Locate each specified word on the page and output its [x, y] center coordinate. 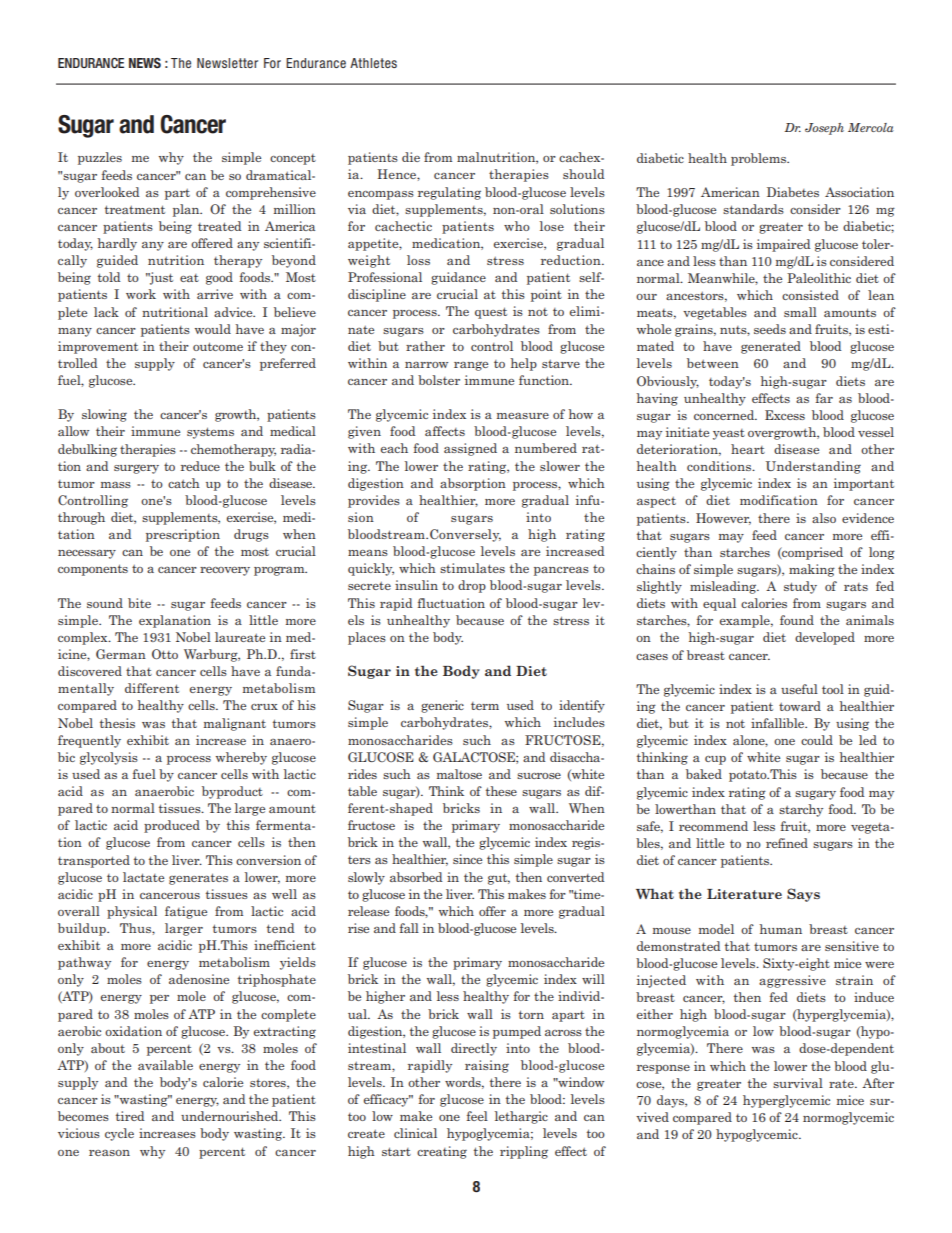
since [467, 859]
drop [472, 586]
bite [139, 603]
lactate [143, 877]
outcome [218, 346]
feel [477, 1116]
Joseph [824, 129]
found [797, 620]
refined [787, 843]
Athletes [373, 63]
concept [293, 159]
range [471, 366]
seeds [770, 329]
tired [130, 1116]
